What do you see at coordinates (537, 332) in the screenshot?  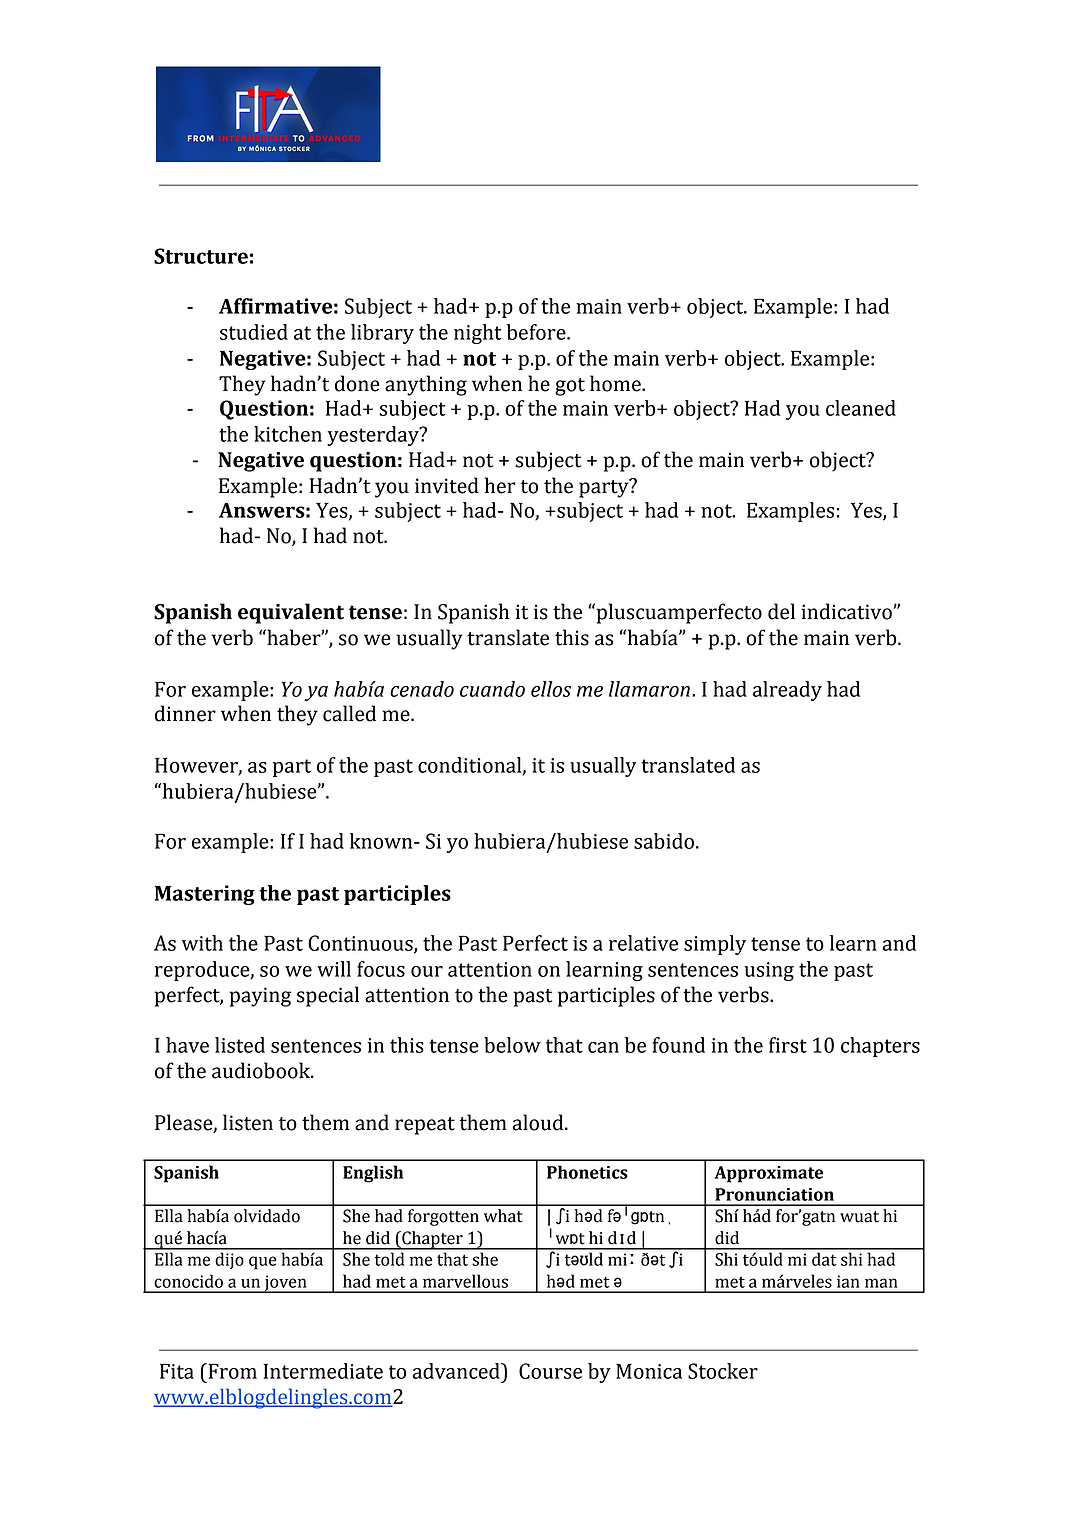 I see `before` at bounding box center [537, 332].
